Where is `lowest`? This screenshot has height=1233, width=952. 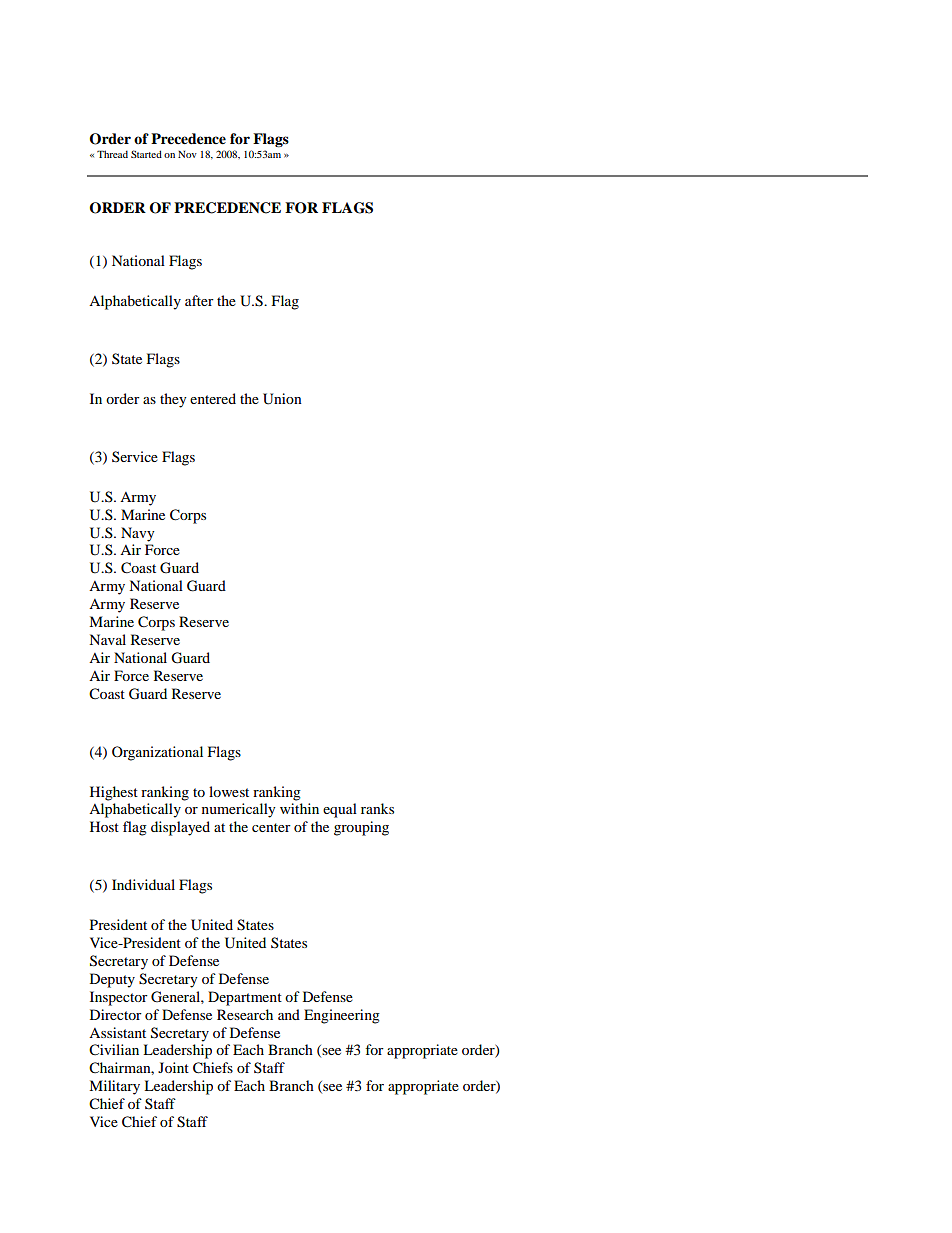
lowest is located at coordinates (229, 791).
